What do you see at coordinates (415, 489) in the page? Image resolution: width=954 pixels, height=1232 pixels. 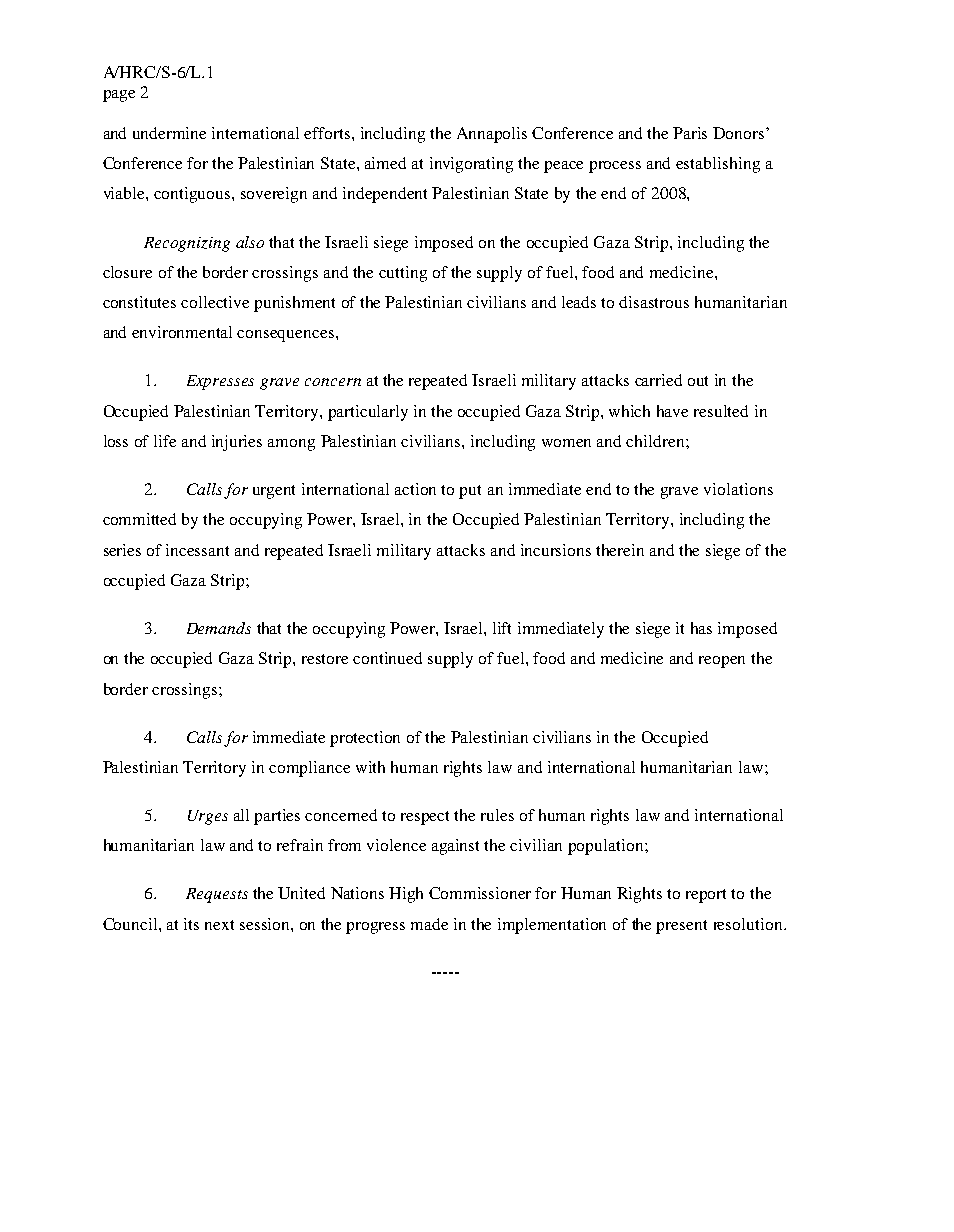 I see `action` at bounding box center [415, 489].
